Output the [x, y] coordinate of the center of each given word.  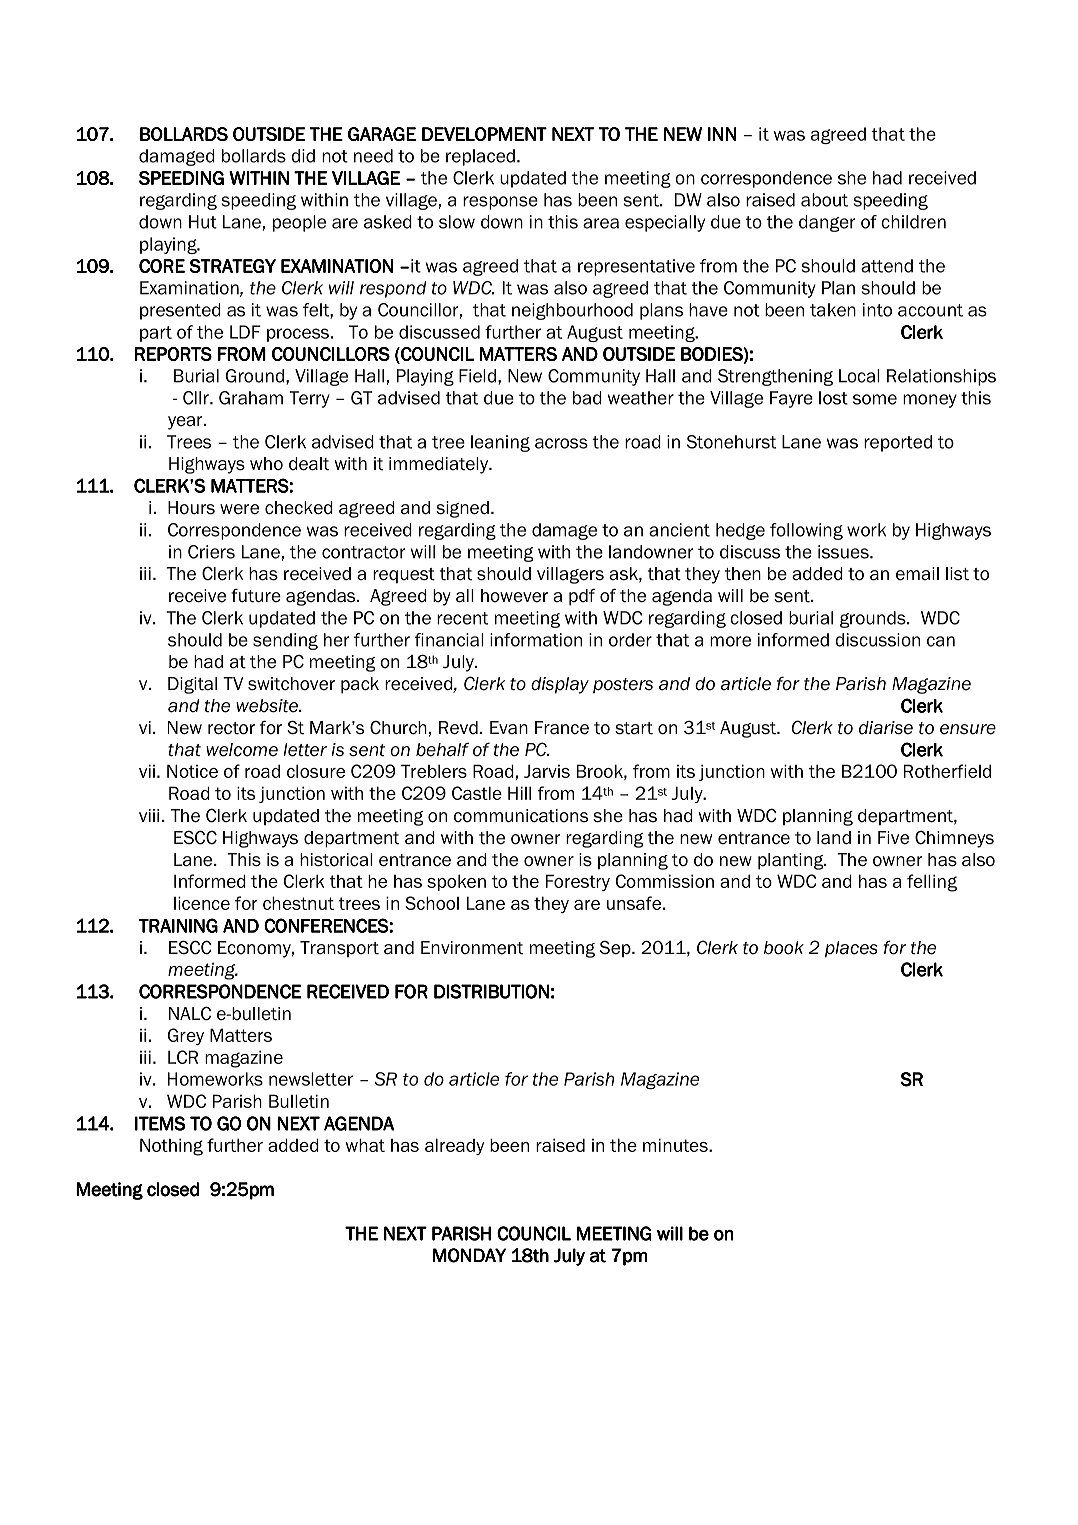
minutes [676, 1145]
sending [285, 641]
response [500, 203]
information [536, 640]
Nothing [171, 1147]
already [454, 1146]
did [303, 156]
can [941, 641]
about [824, 200]
